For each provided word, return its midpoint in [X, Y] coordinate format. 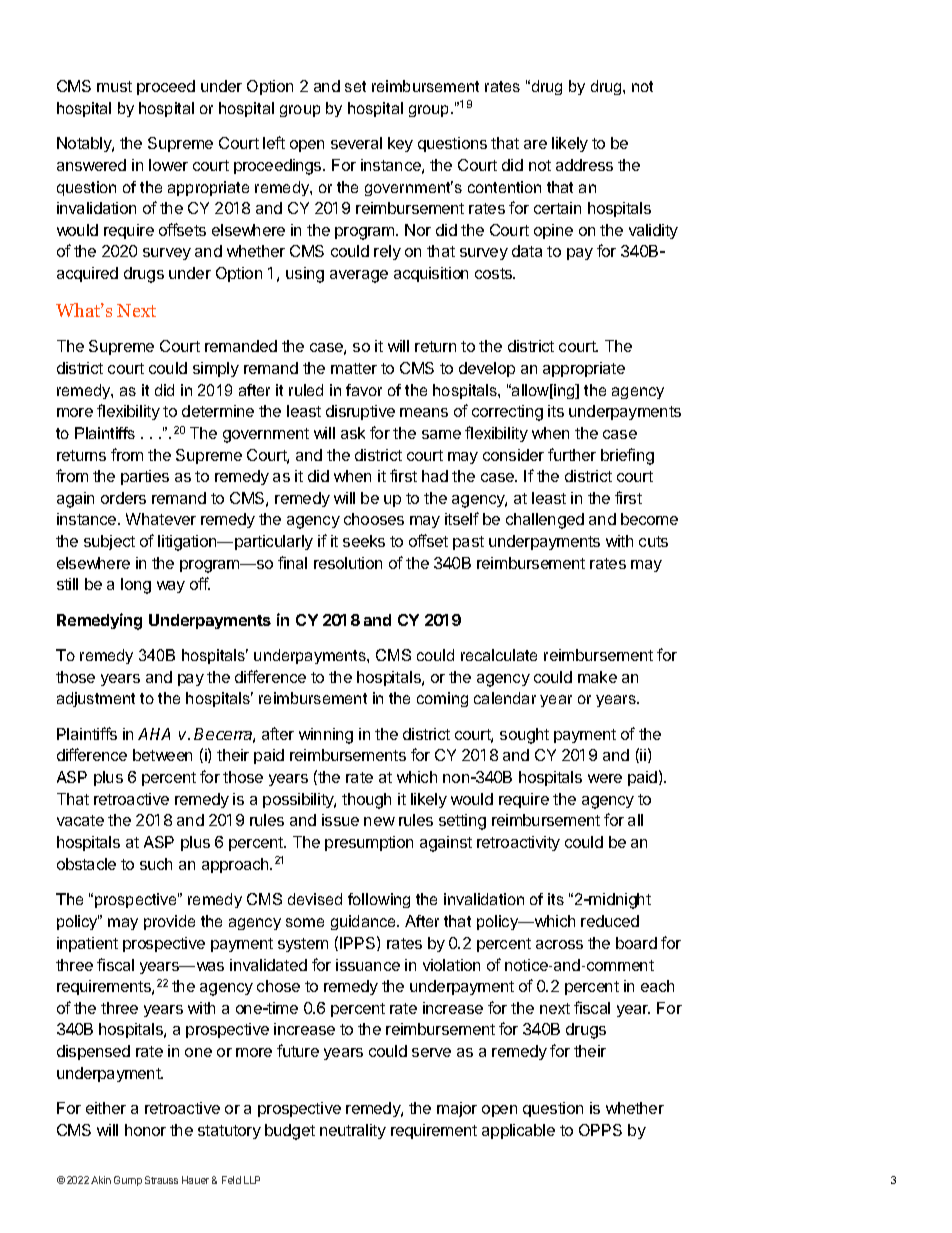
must [114, 86]
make [597, 677]
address [584, 165]
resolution [348, 563]
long [136, 586]
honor [145, 1130]
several [356, 143]
